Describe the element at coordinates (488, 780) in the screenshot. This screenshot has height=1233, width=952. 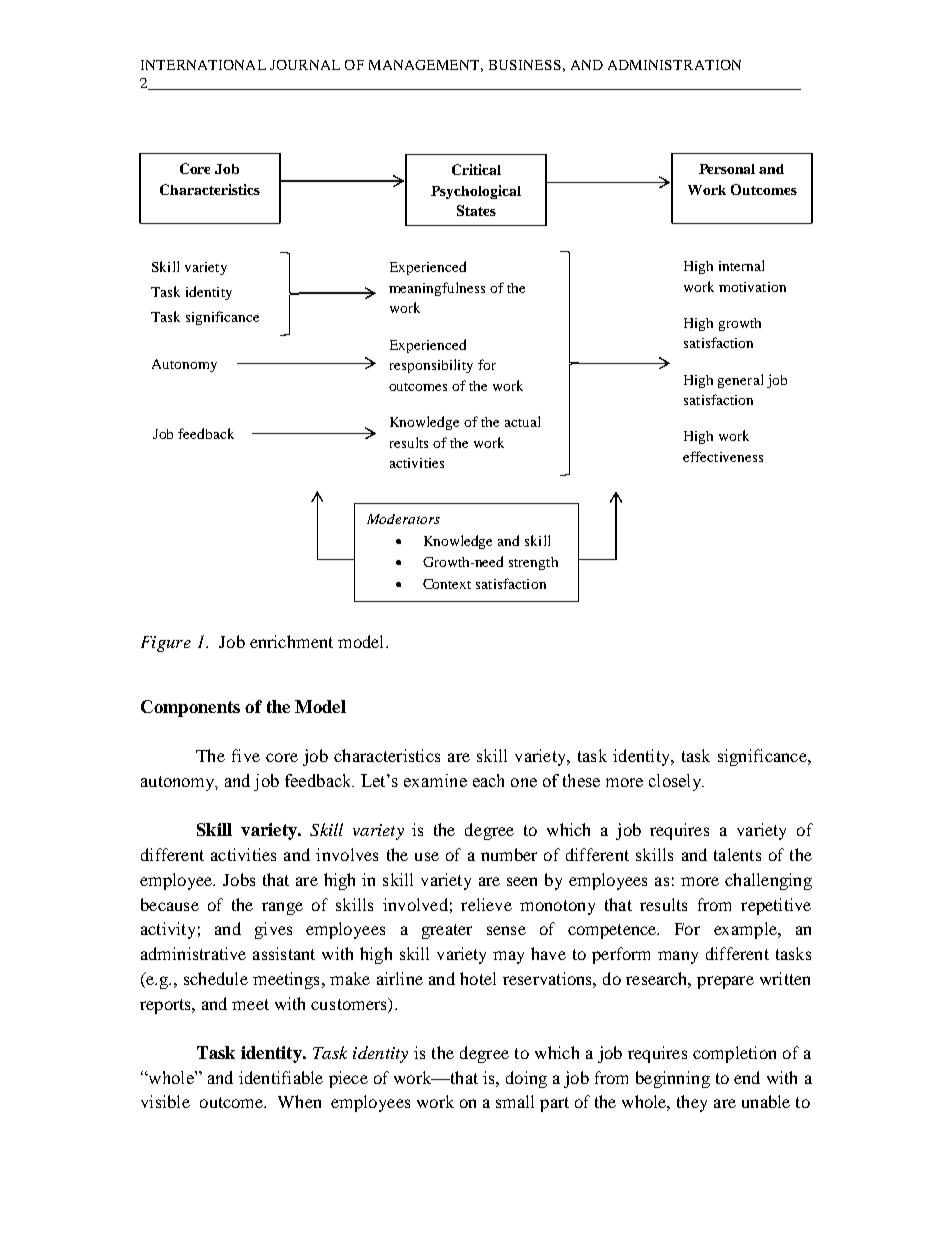
I see `each` at that location.
